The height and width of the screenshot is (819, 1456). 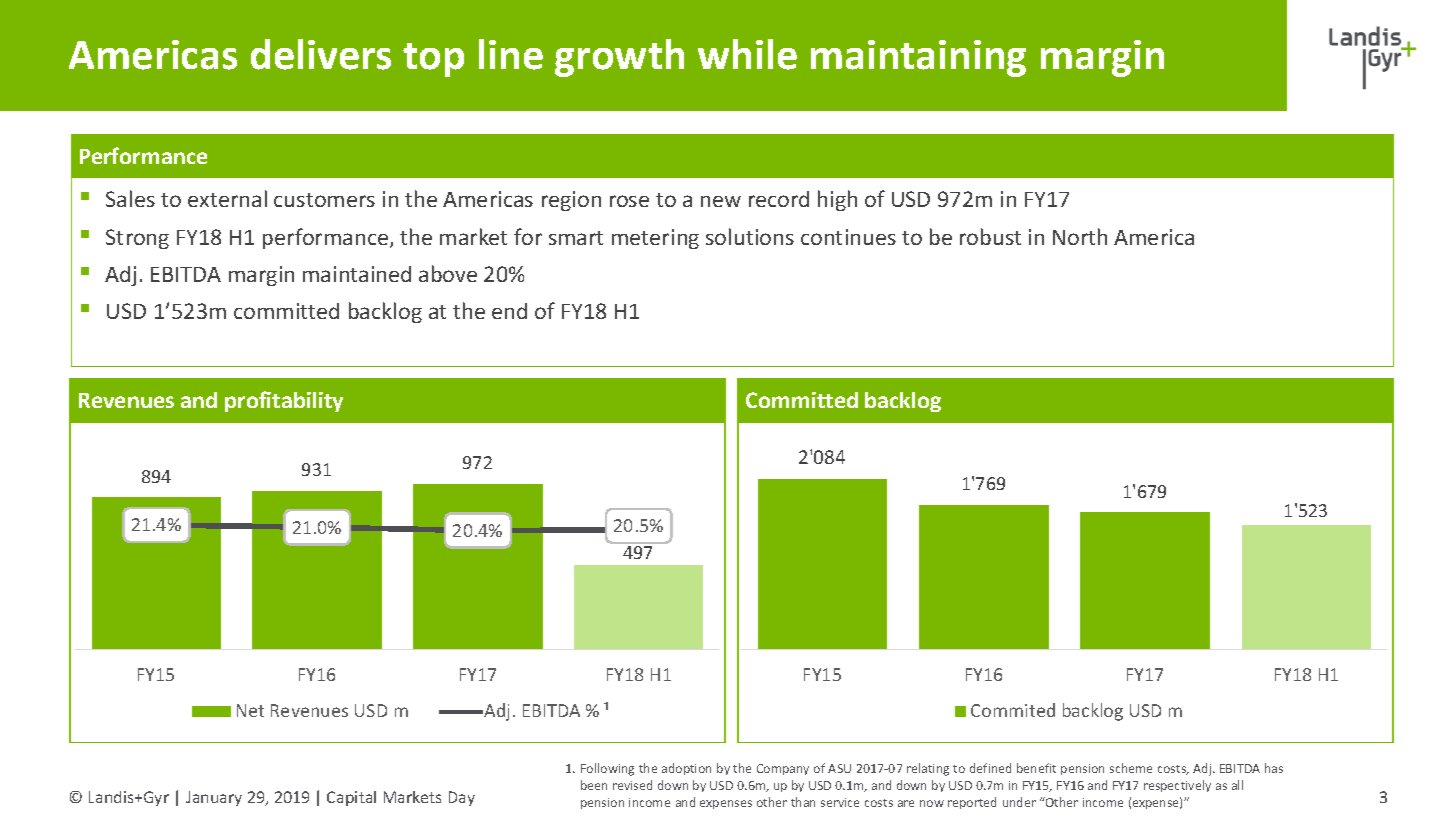 I want to click on end, so click(x=509, y=311).
